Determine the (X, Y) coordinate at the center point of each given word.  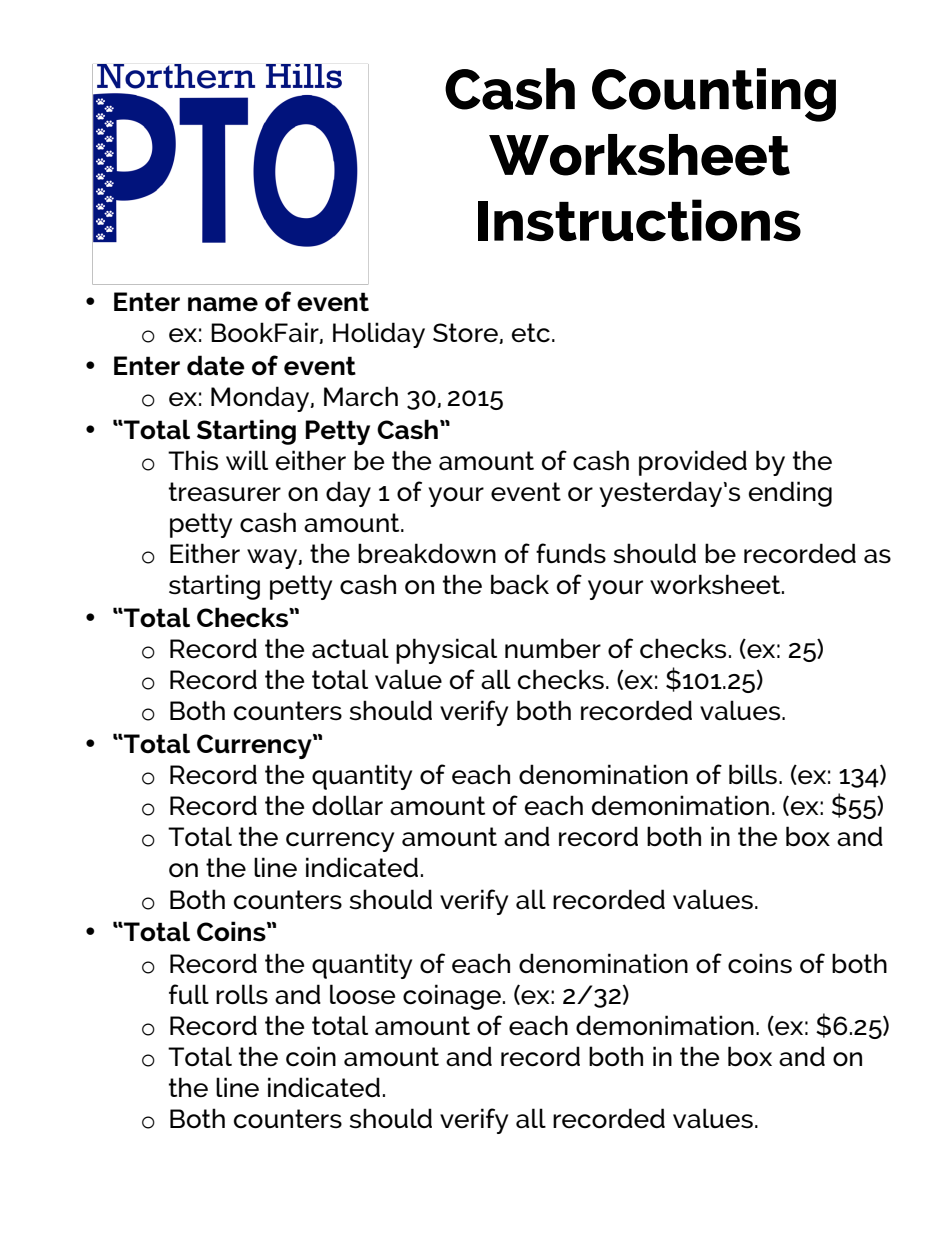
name (223, 304)
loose (362, 994)
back (520, 584)
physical (446, 651)
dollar (347, 805)
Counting (714, 95)
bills (754, 774)
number (553, 648)
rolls (242, 994)
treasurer (225, 492)
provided (693, 463)
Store (466, 333)
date (216, 365)
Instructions (639, 220)
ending (790, 494)
